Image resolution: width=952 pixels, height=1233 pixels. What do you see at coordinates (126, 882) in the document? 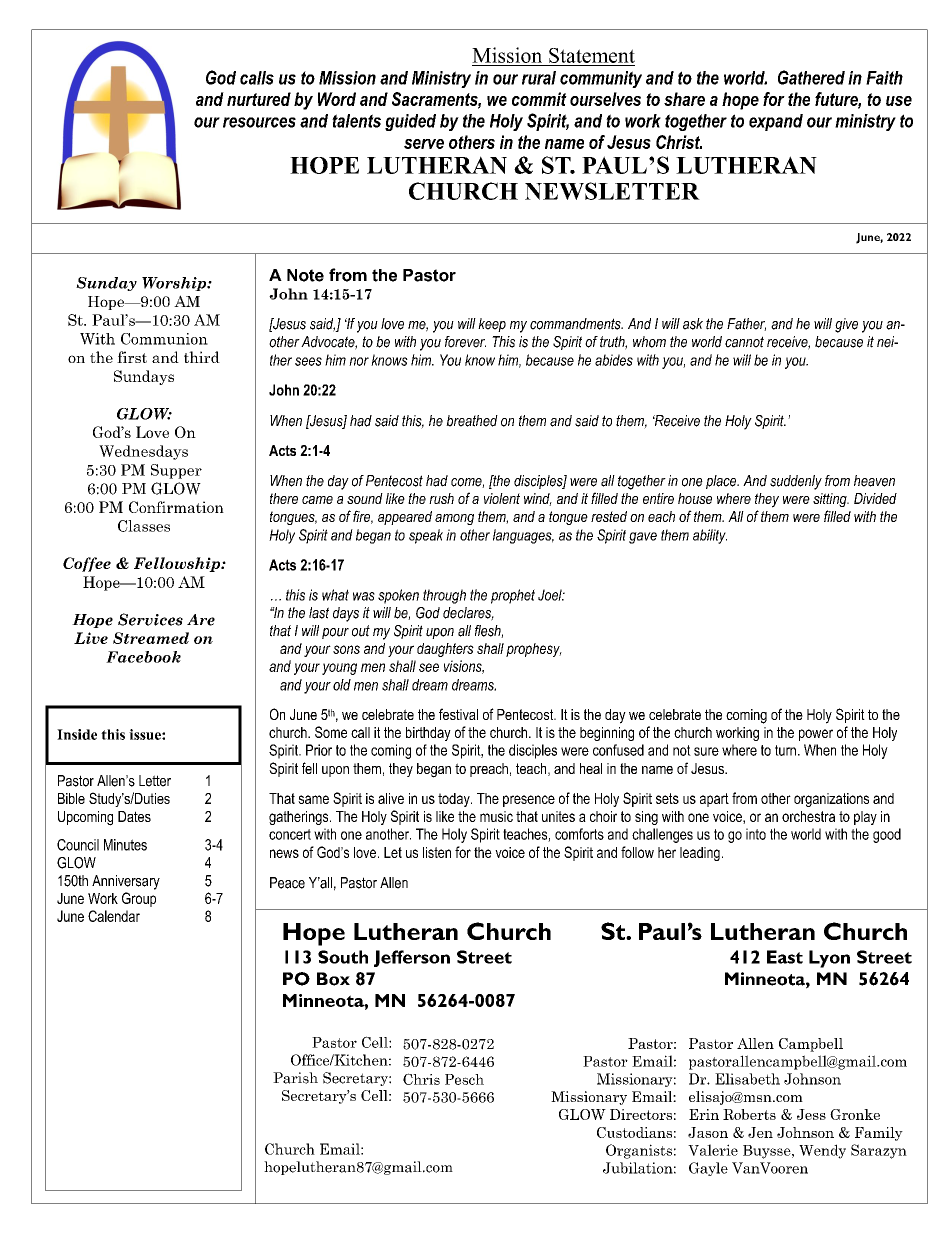
I see `Anniversary` at bounding box center [126, 882].
